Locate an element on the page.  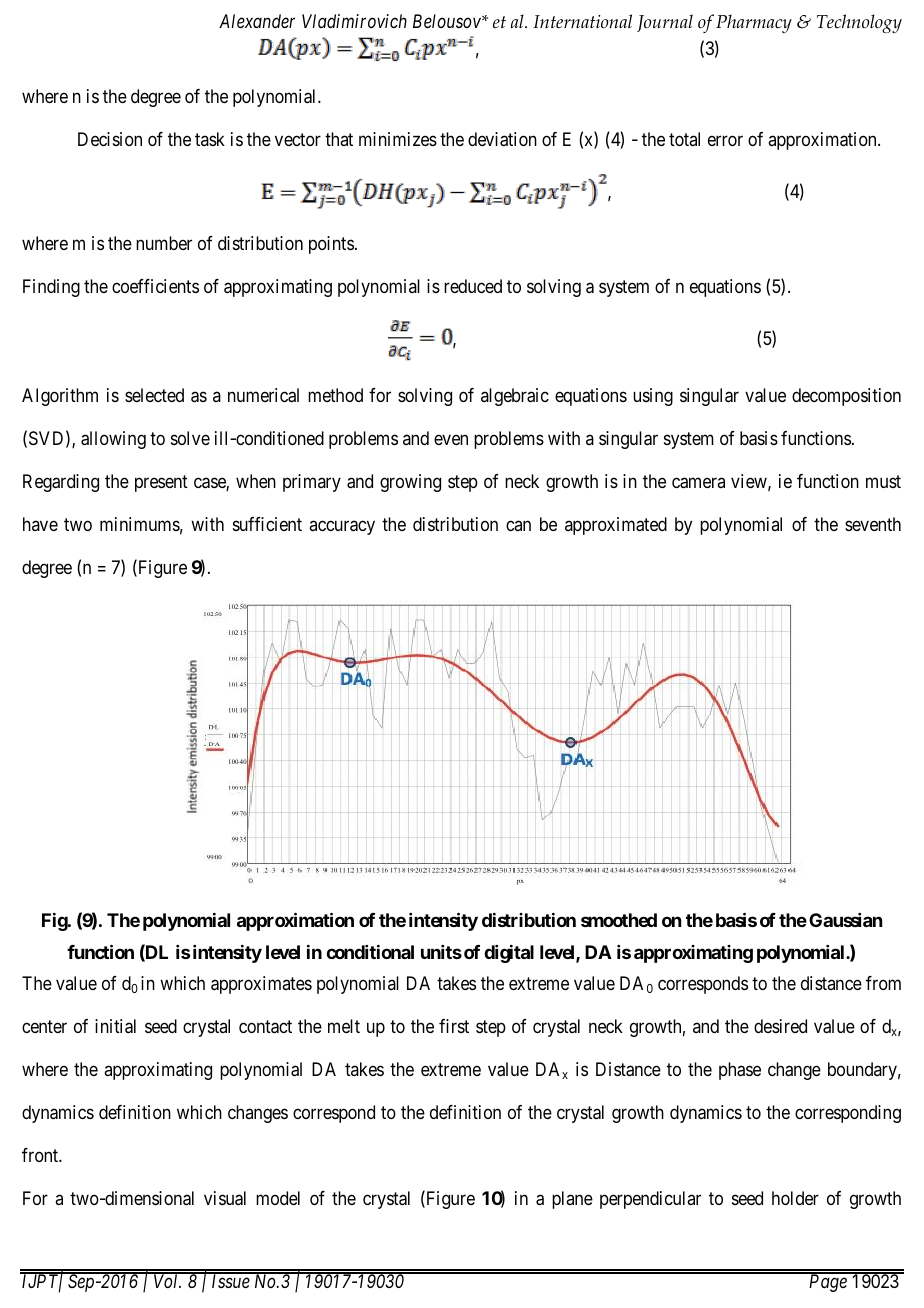
holder is located at coordinates (795, 1198).
